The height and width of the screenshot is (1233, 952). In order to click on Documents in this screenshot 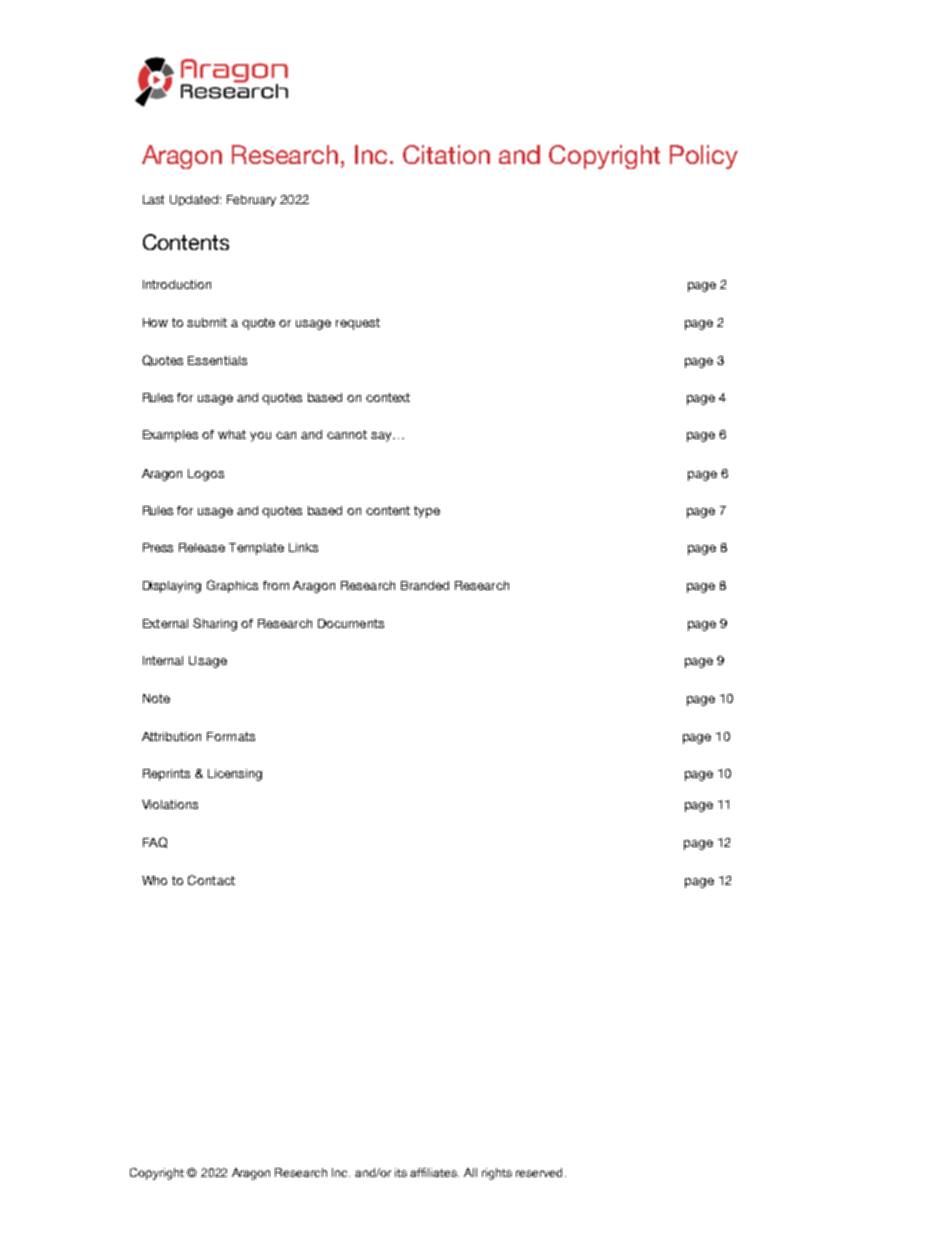, I will do `click(351, 623)`.
